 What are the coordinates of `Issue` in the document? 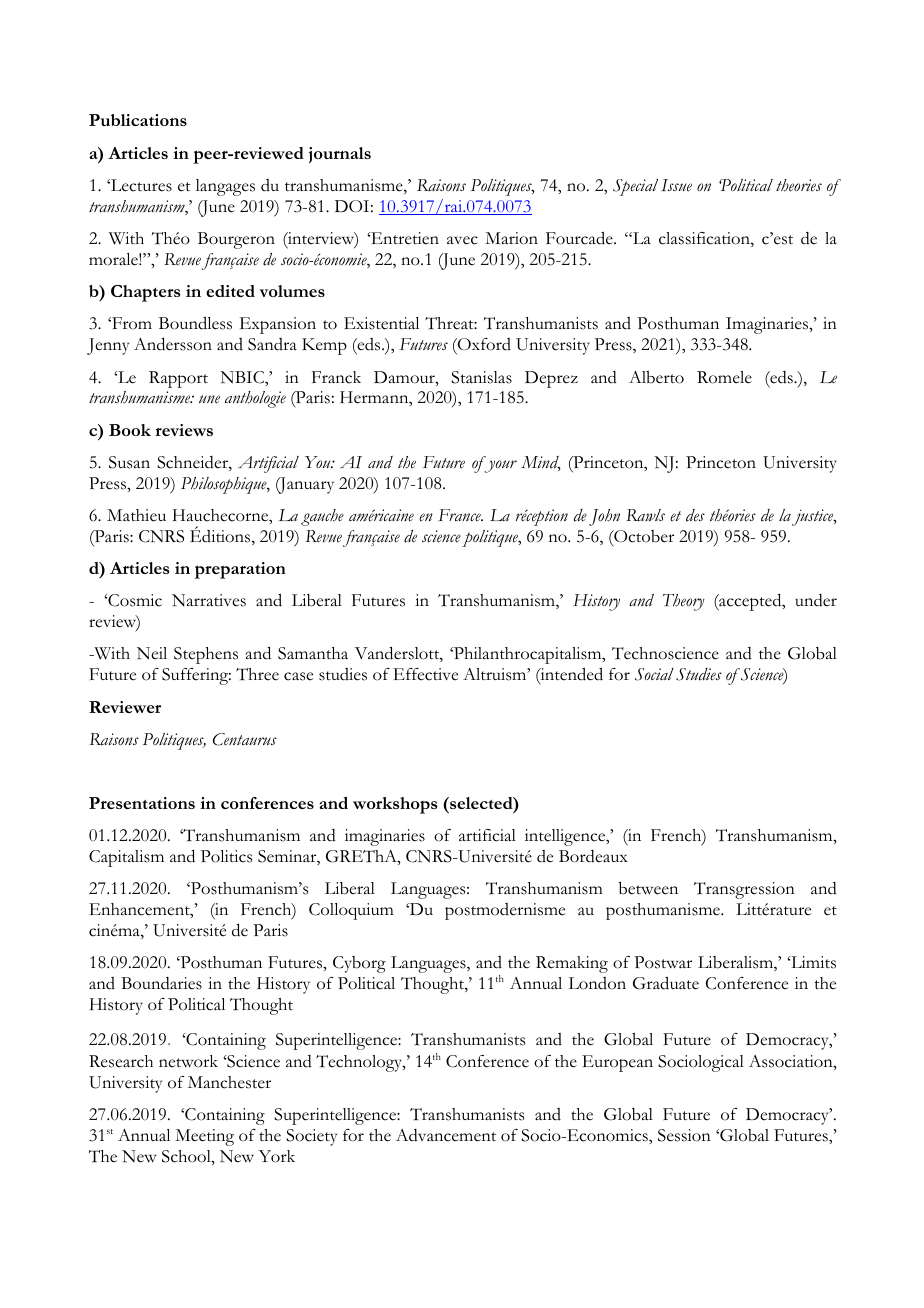 It's located at (676, 185).
